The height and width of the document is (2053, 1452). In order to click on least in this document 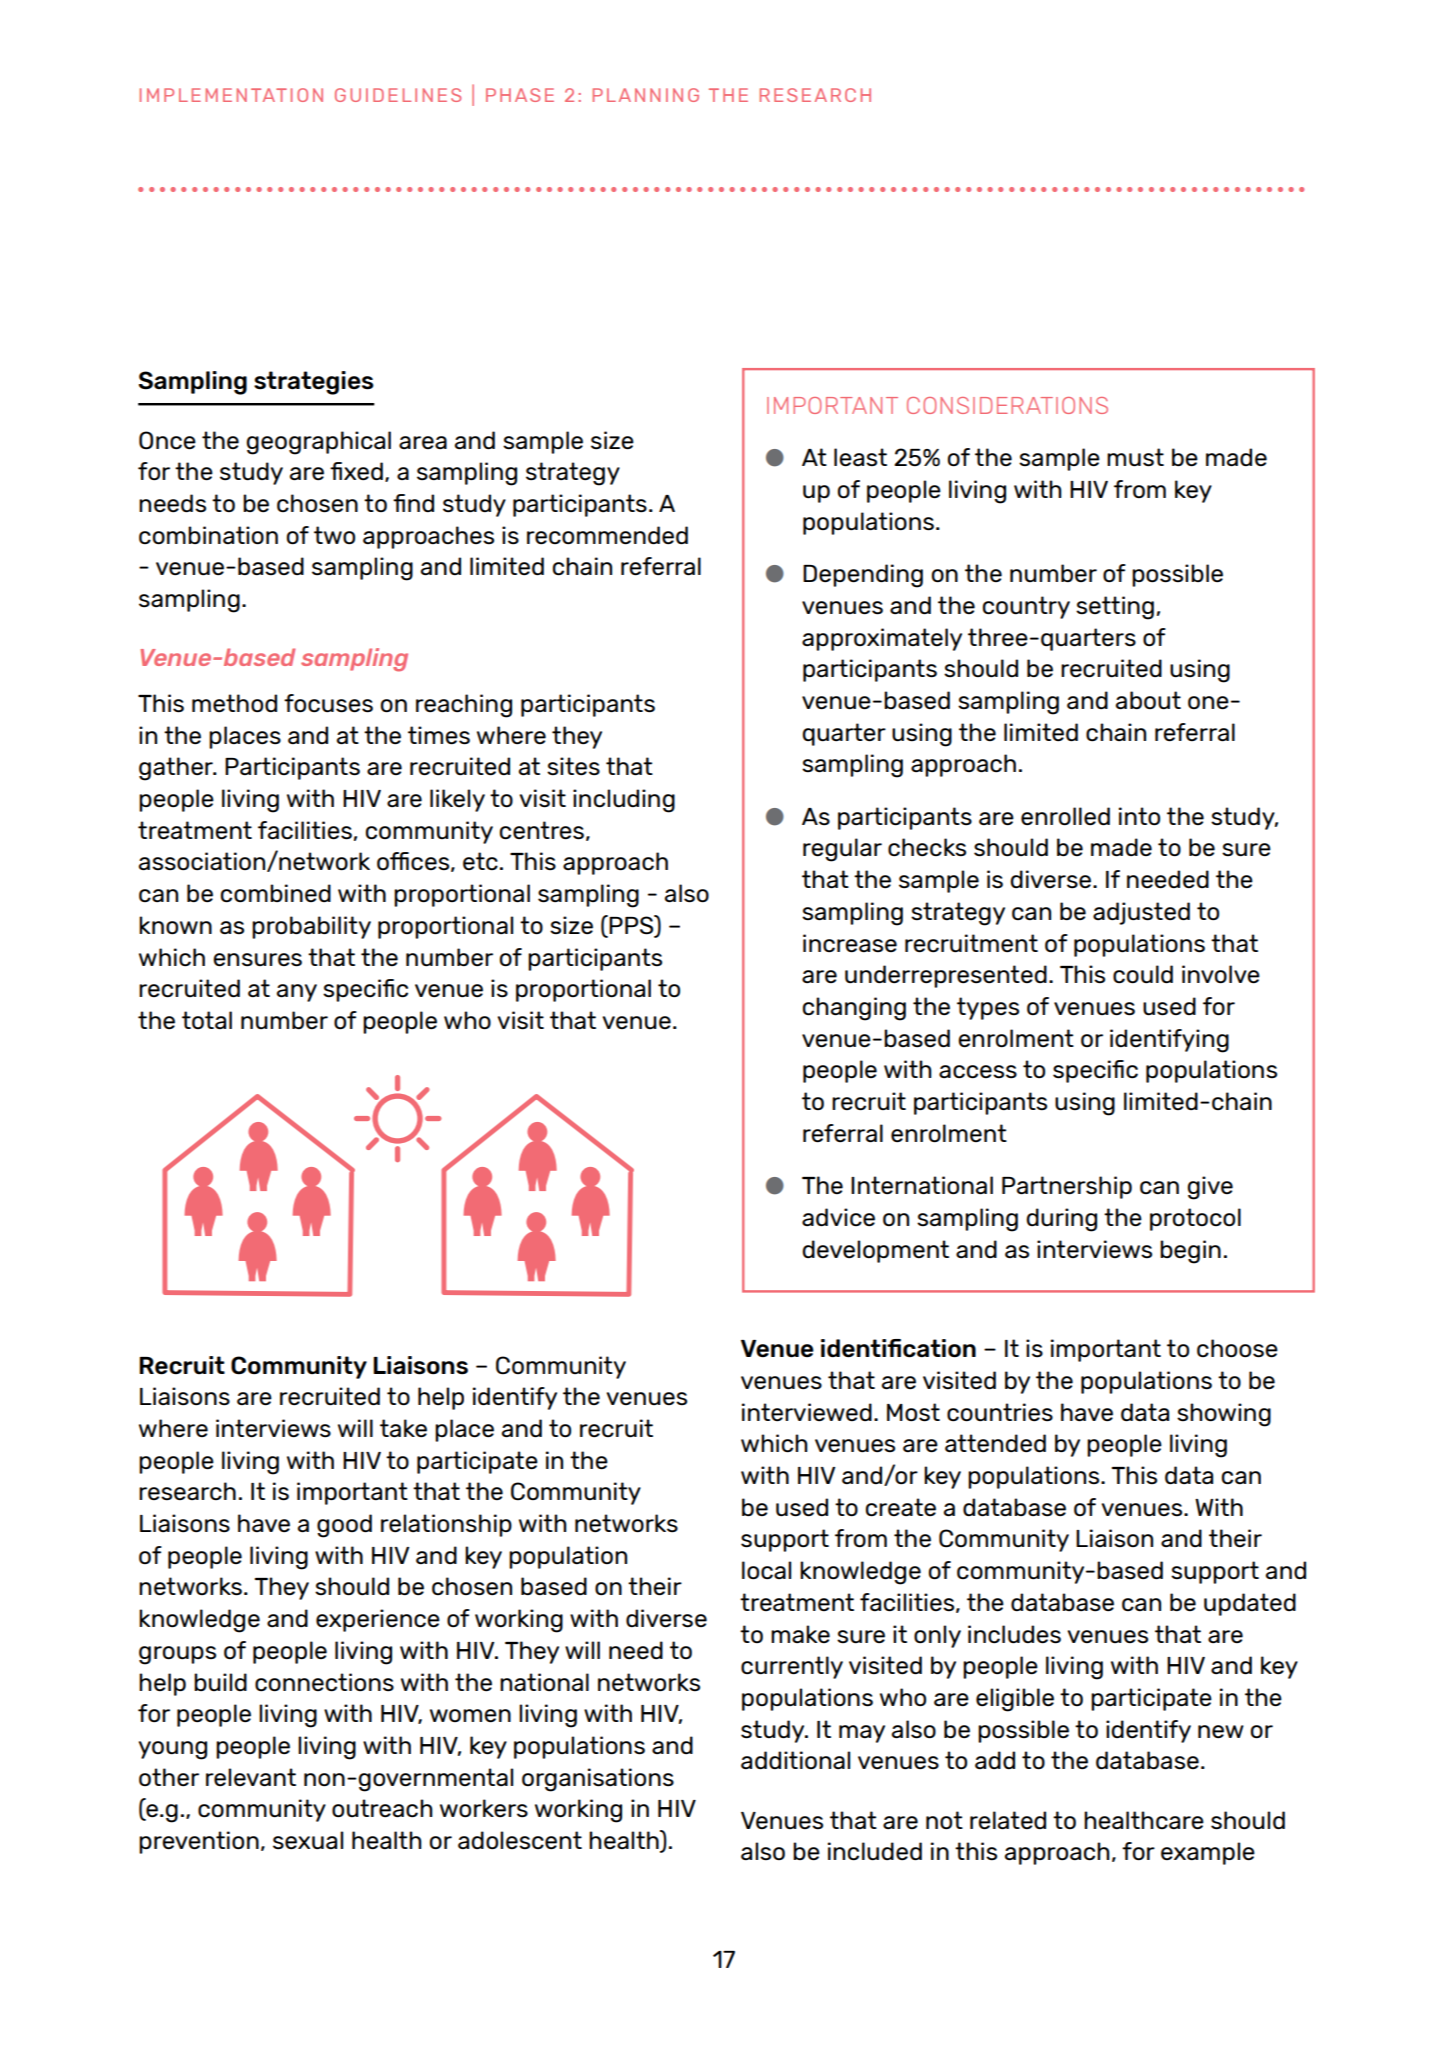, I will do `click(860, 457)`.
